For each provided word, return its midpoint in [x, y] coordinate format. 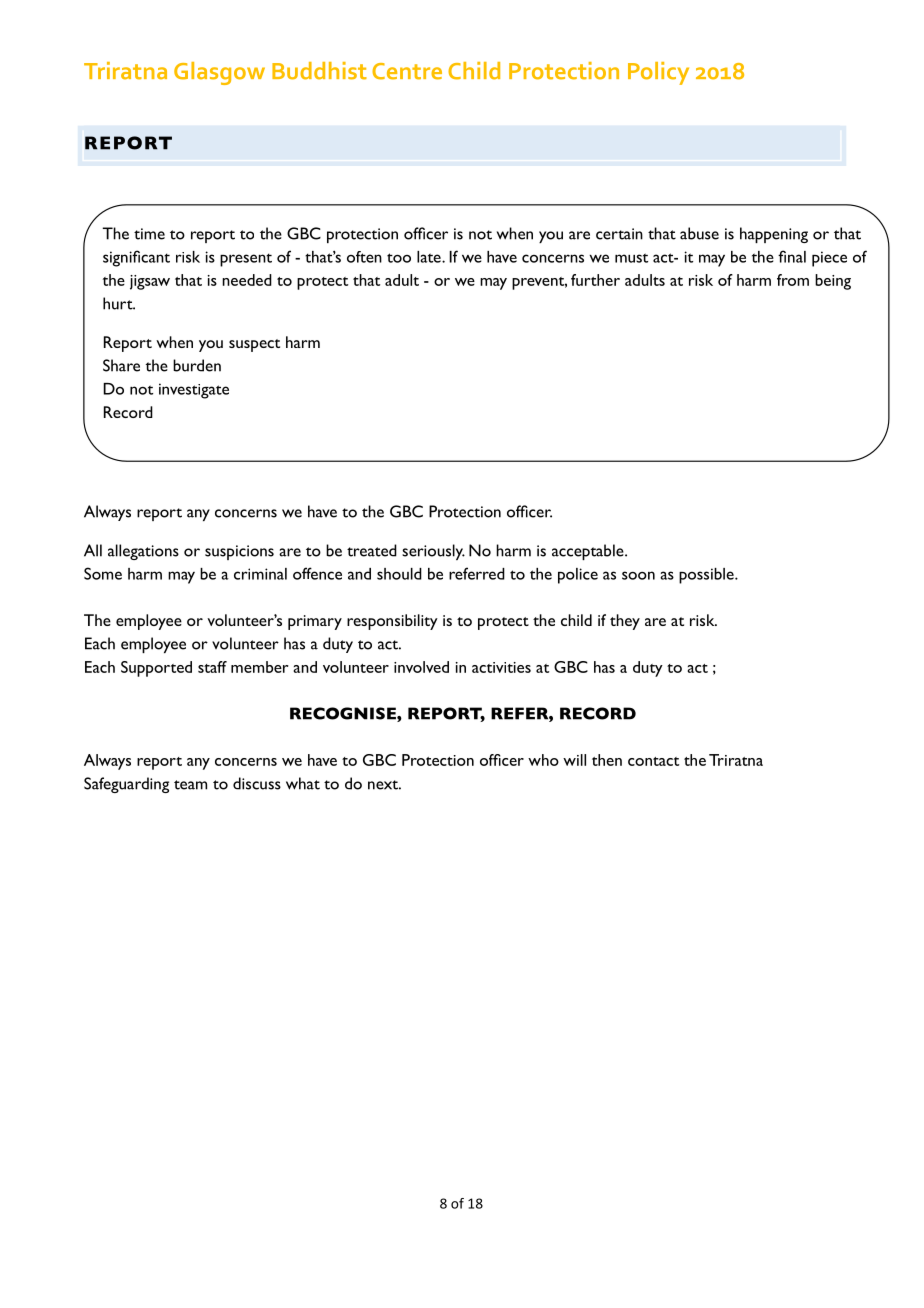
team [190, 785]
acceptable [589, 552]
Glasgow [219, 73]
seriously [433, 552]
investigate [194, 391]
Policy [658, 73]
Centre [407, 71]
